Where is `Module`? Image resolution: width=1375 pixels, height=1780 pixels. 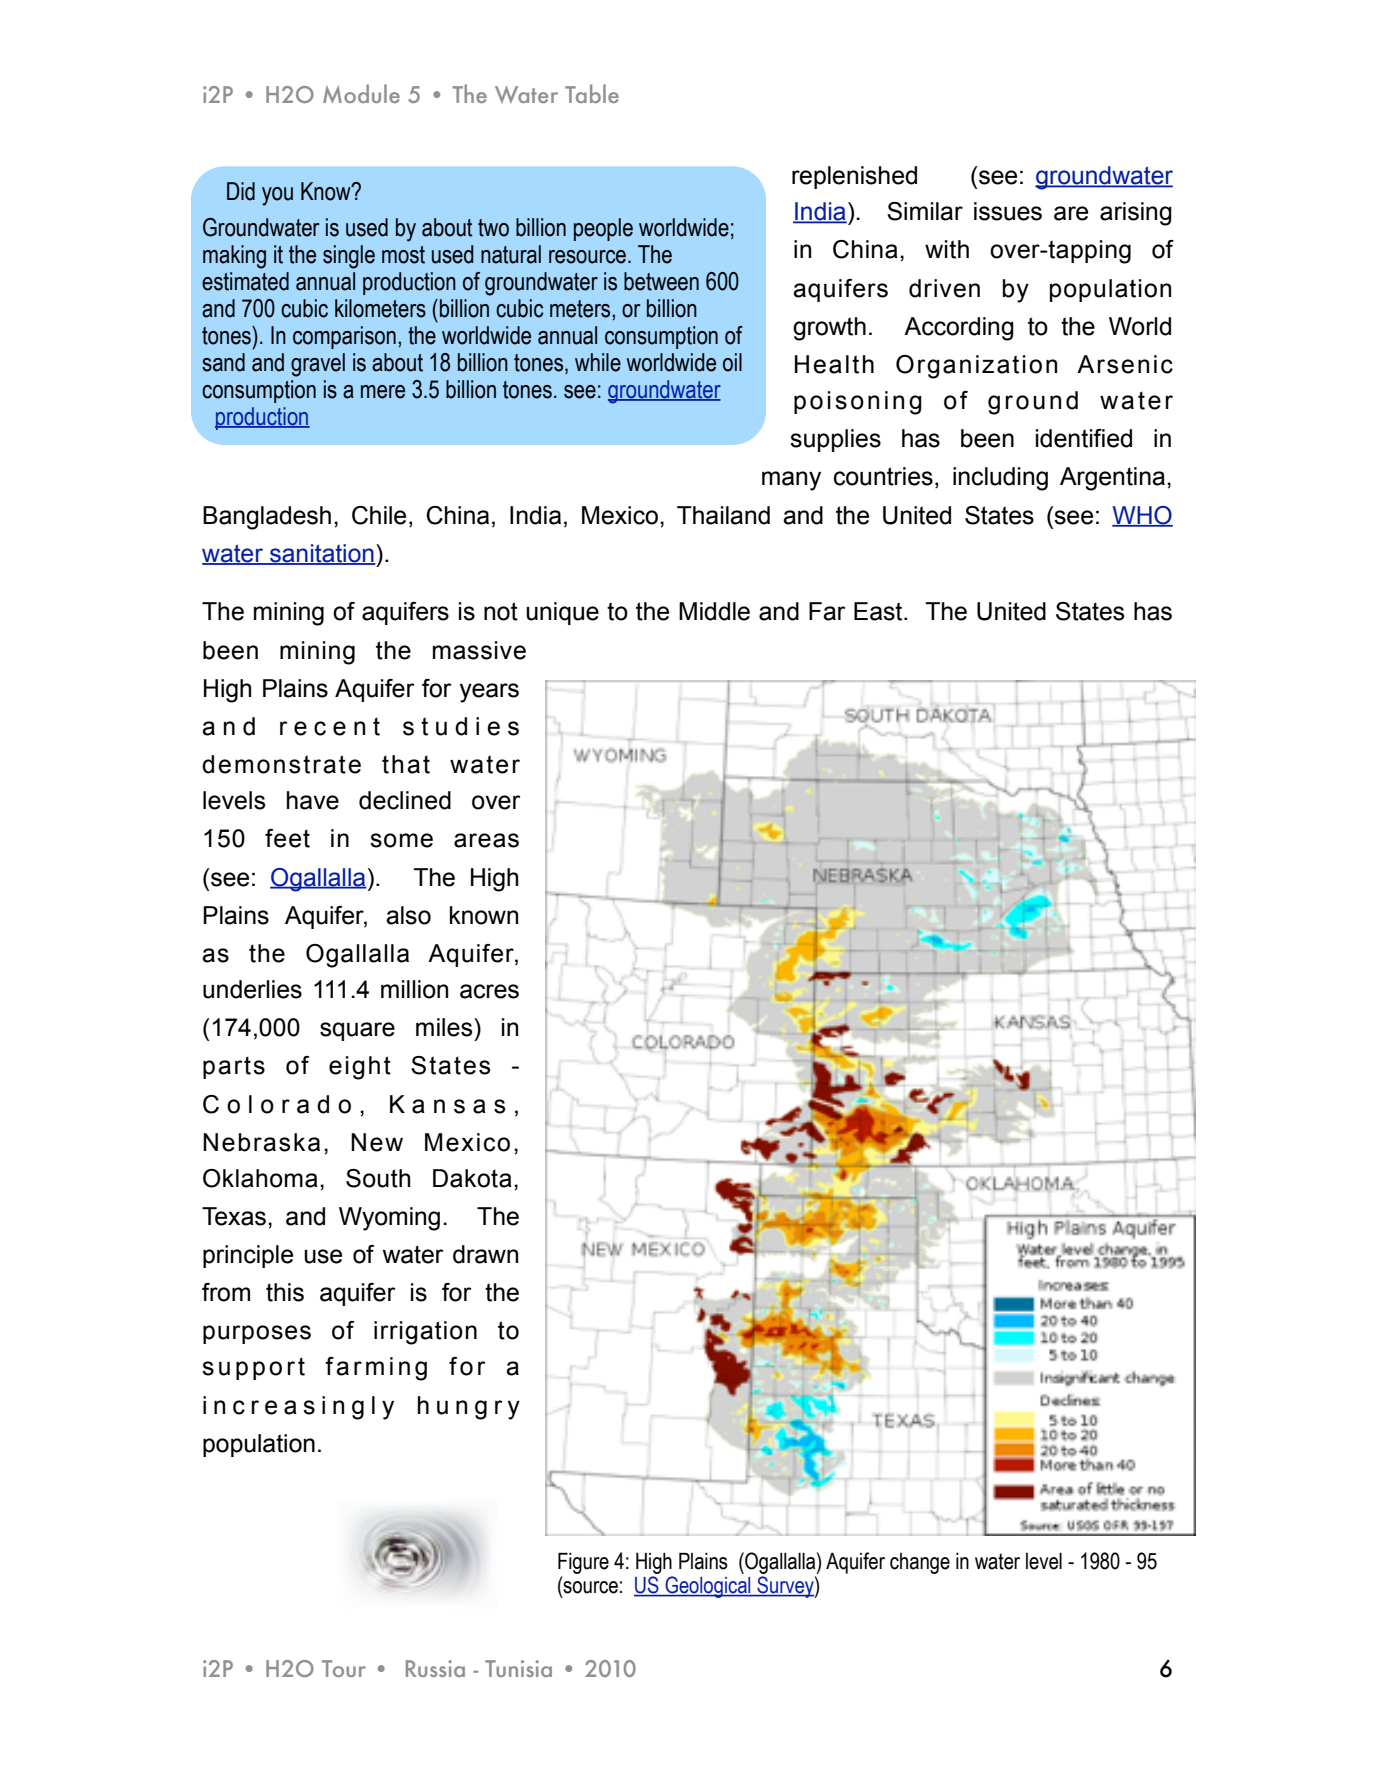 Module is located at coordinates (361, 93).
